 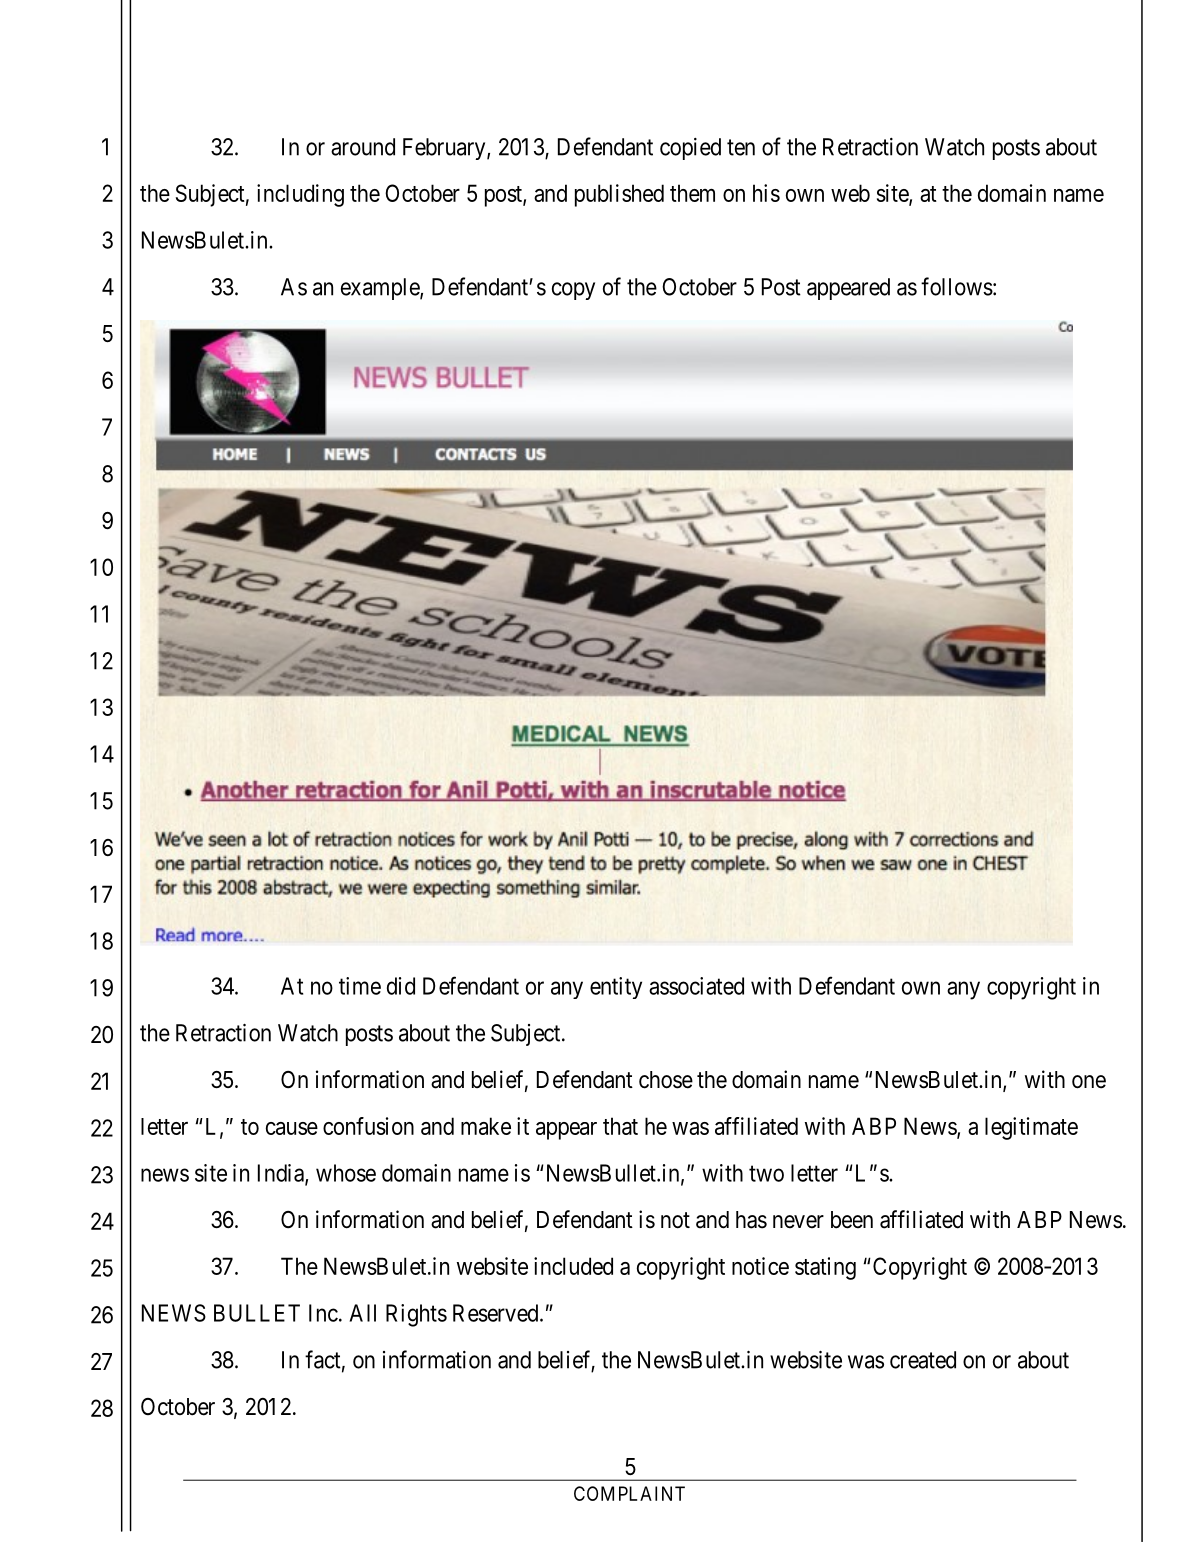 I want to click on one, so click(x=1089, y=1082).
